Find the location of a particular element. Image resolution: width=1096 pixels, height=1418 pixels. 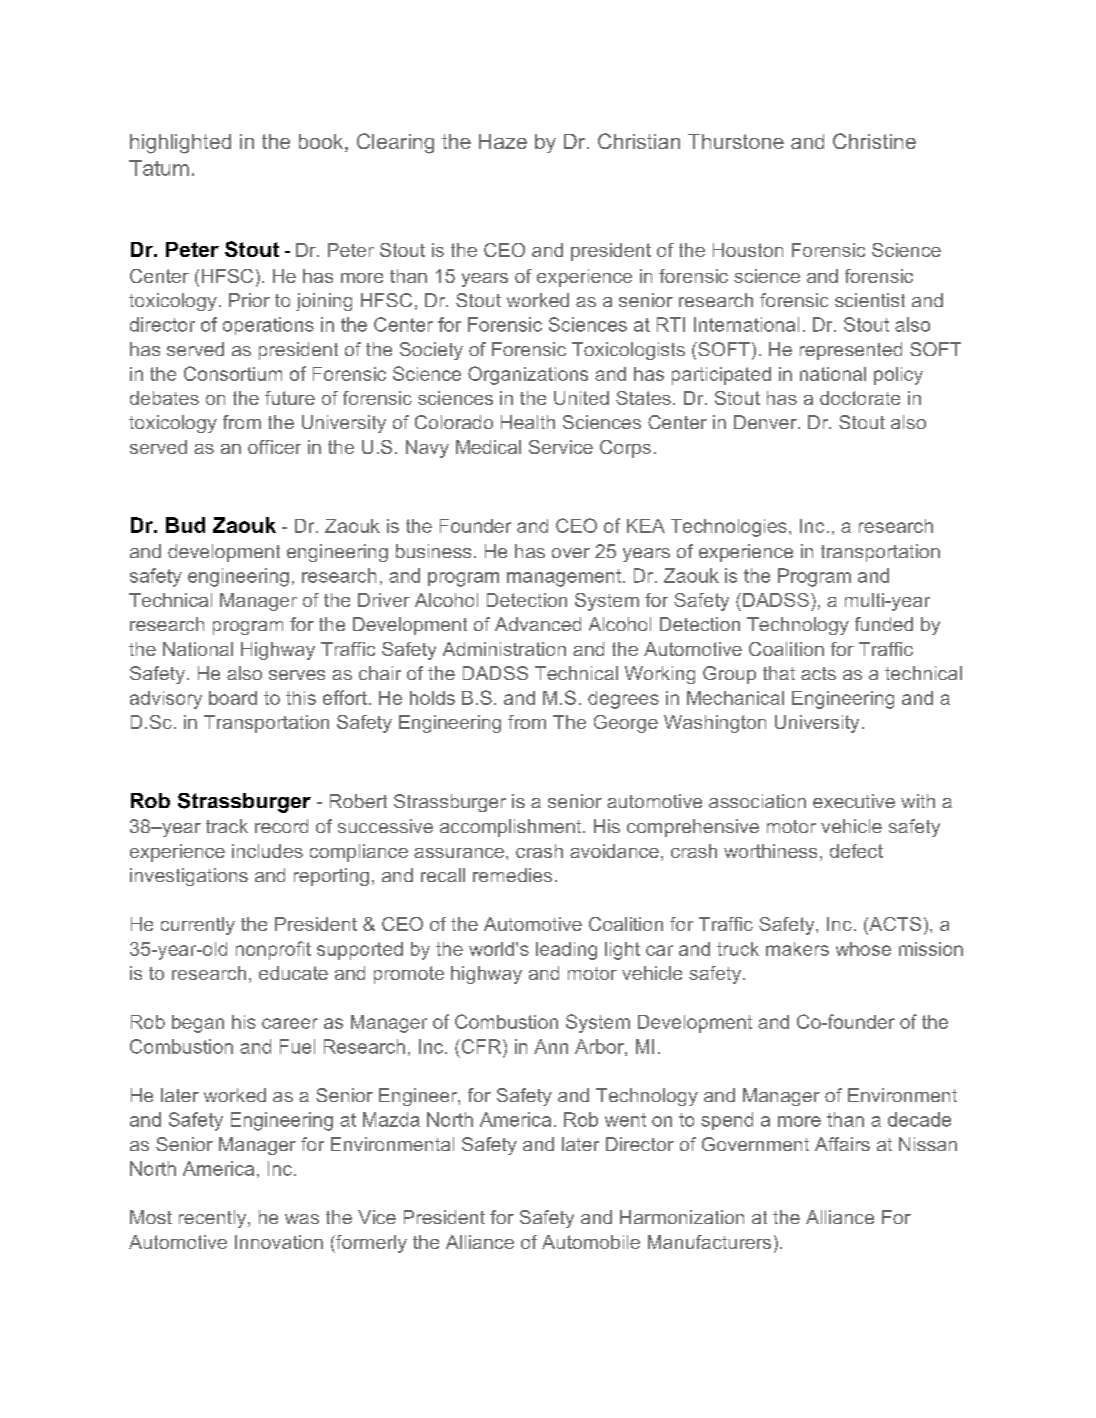

leading is located at coordinates (566, 951).
